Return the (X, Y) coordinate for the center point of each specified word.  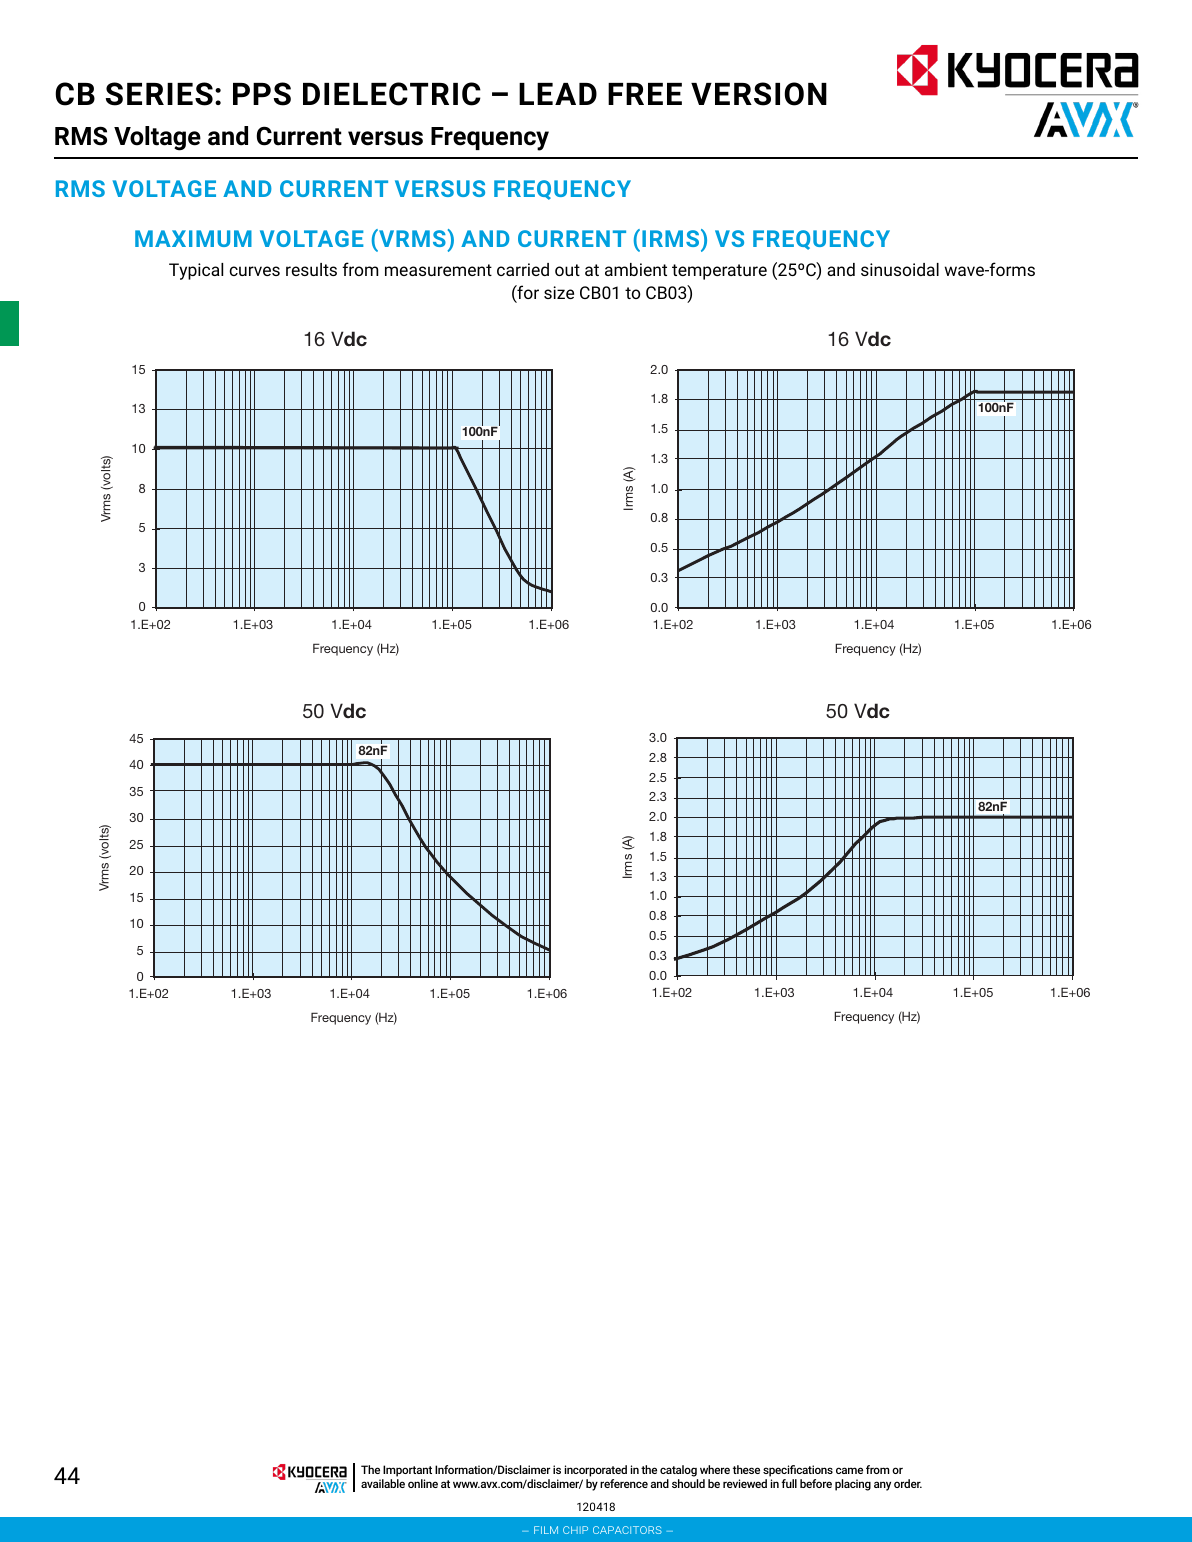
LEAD (558, 94)
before (816, 1483)
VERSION (759, 94)
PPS (262, 94)
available (383, 1483)
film (546, 1530)
